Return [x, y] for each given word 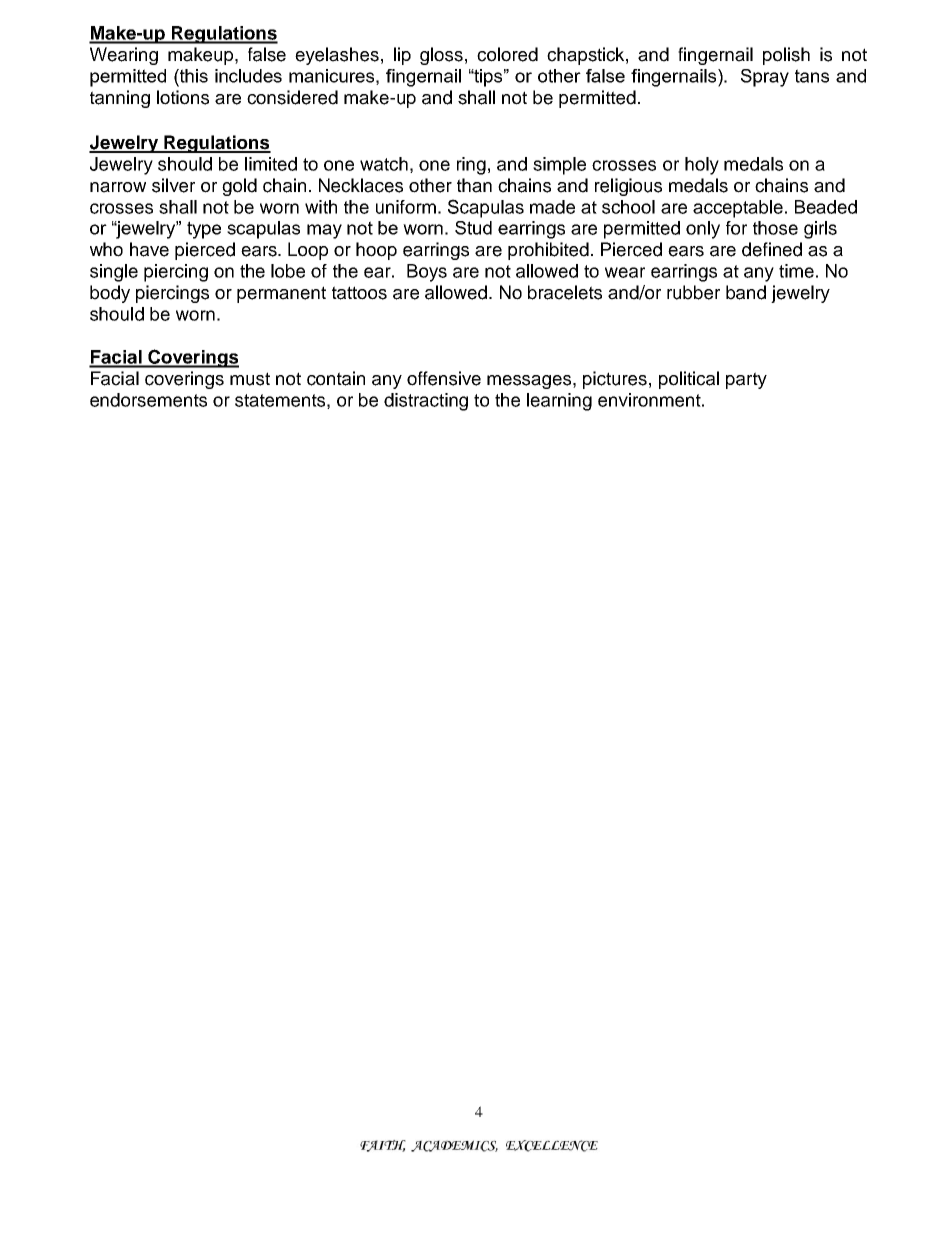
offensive [444, 378]
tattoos [359, 293]
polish [786, 56]
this [193, 76]
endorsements [148, 400]
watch [384, 164]
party [746, 380]
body [110, 294]
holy [702, 166]
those [775, 228]
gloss [441, 56]
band [746, 292]
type [204, 230]
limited [271, 164]
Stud [473, 228]
